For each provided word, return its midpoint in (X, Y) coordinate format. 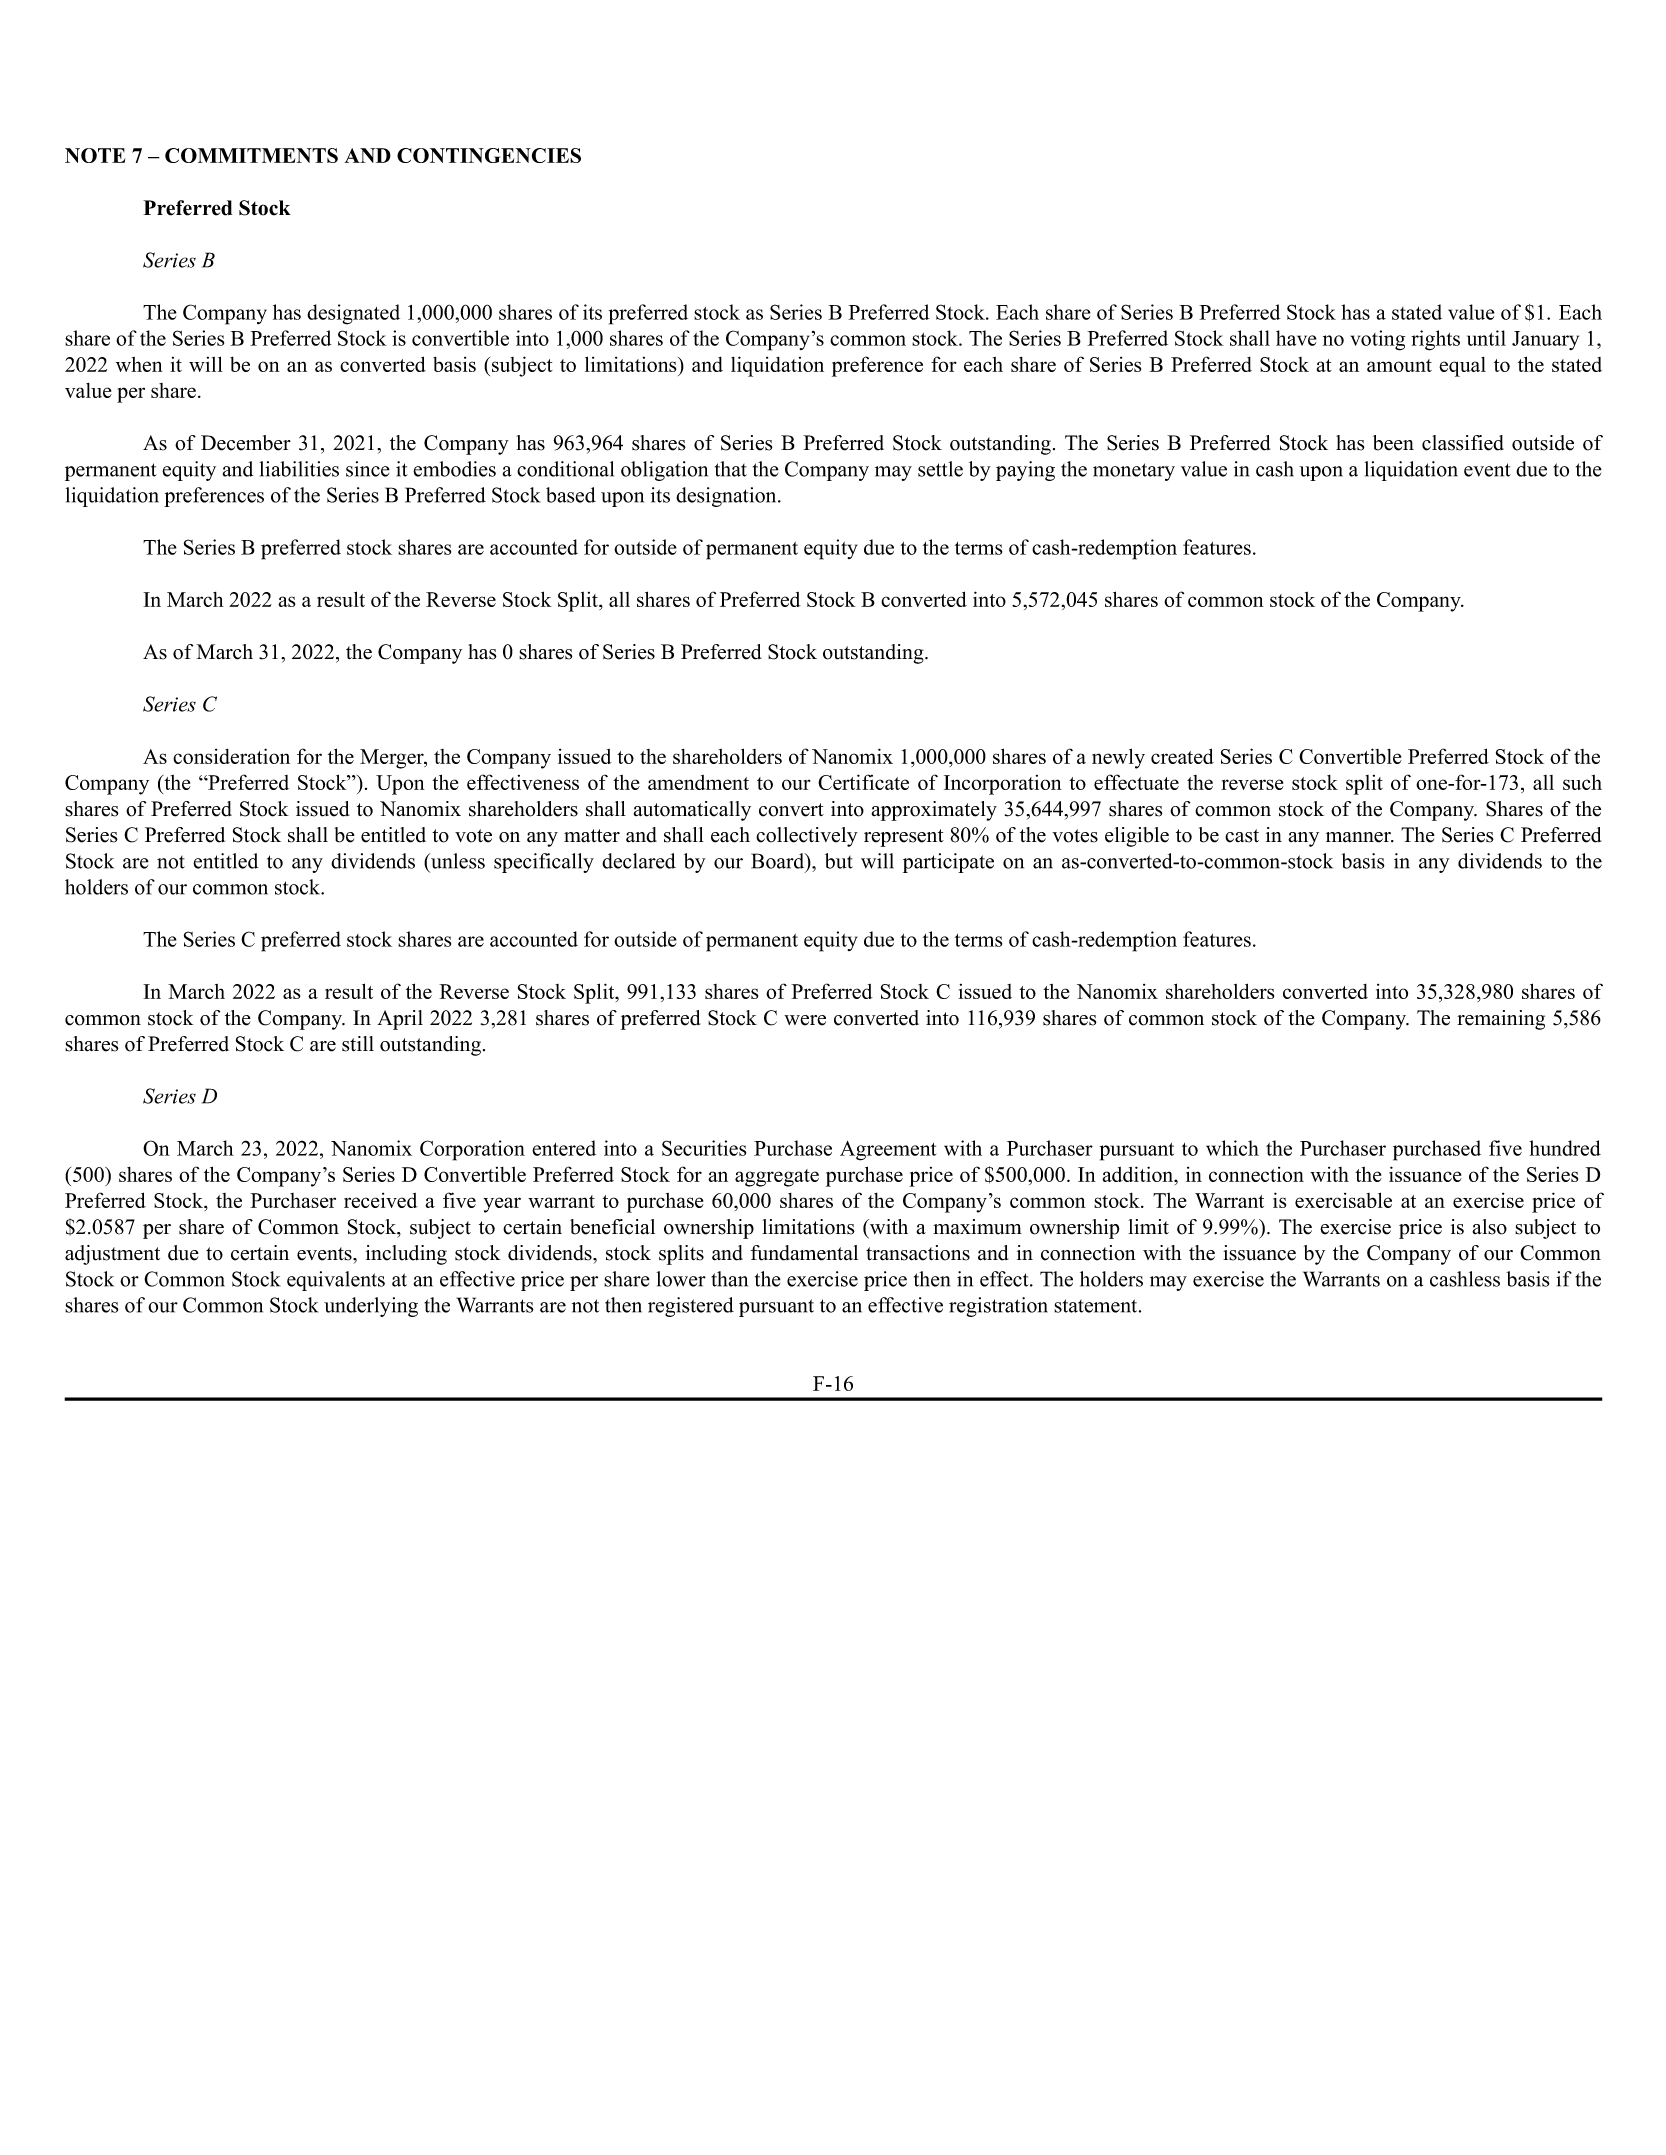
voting (1378, 340)
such (1582, 782)
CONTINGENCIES (489, 155)
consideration (231, 756)
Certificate (863, 782)
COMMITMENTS (251, 155)
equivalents (336, 1281)
